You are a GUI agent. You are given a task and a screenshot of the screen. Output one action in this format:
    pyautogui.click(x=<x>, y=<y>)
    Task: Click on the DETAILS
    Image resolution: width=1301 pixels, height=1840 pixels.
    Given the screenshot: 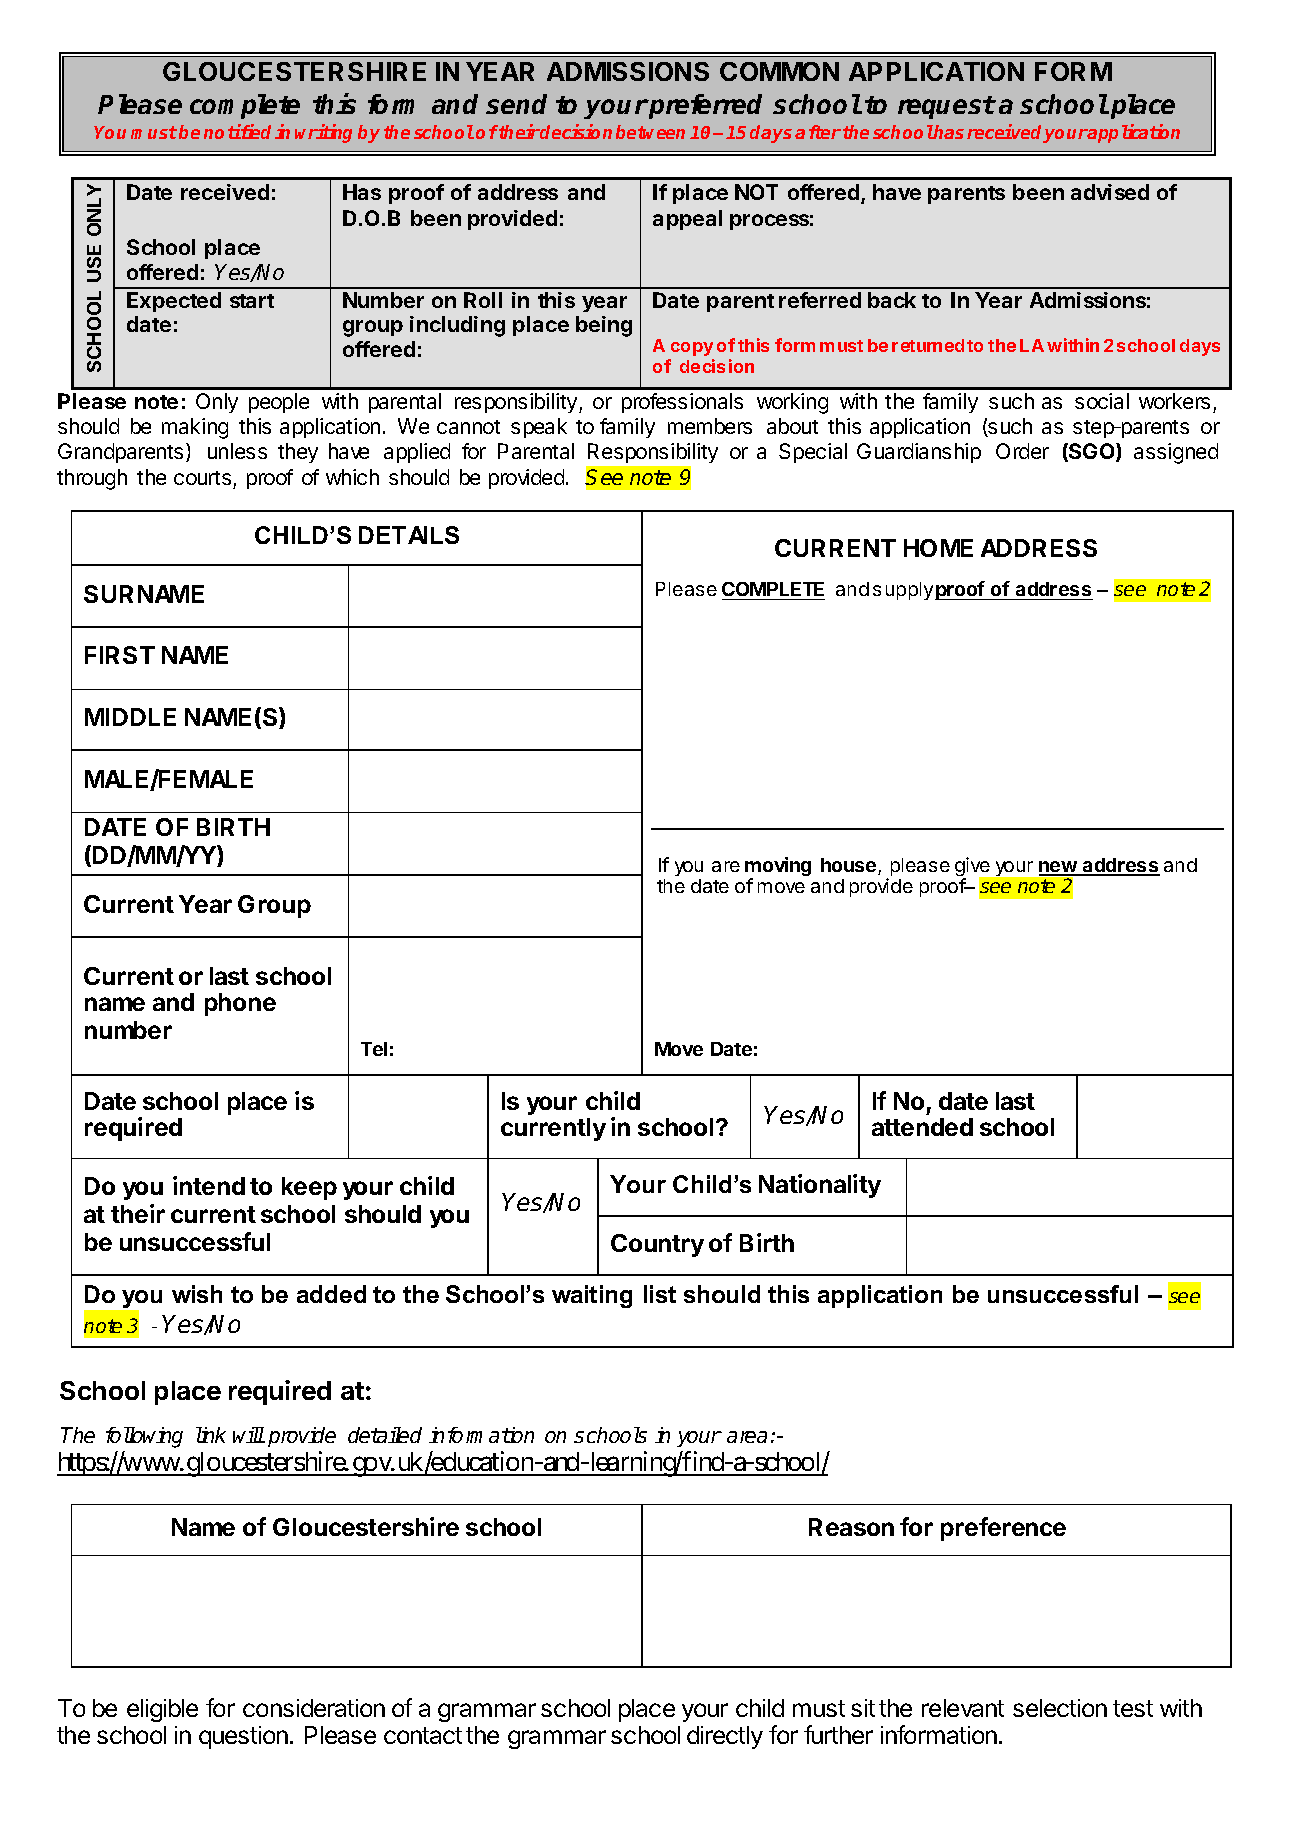 What is the action you would take?
    pyautogui.click(x=409, y=535)
